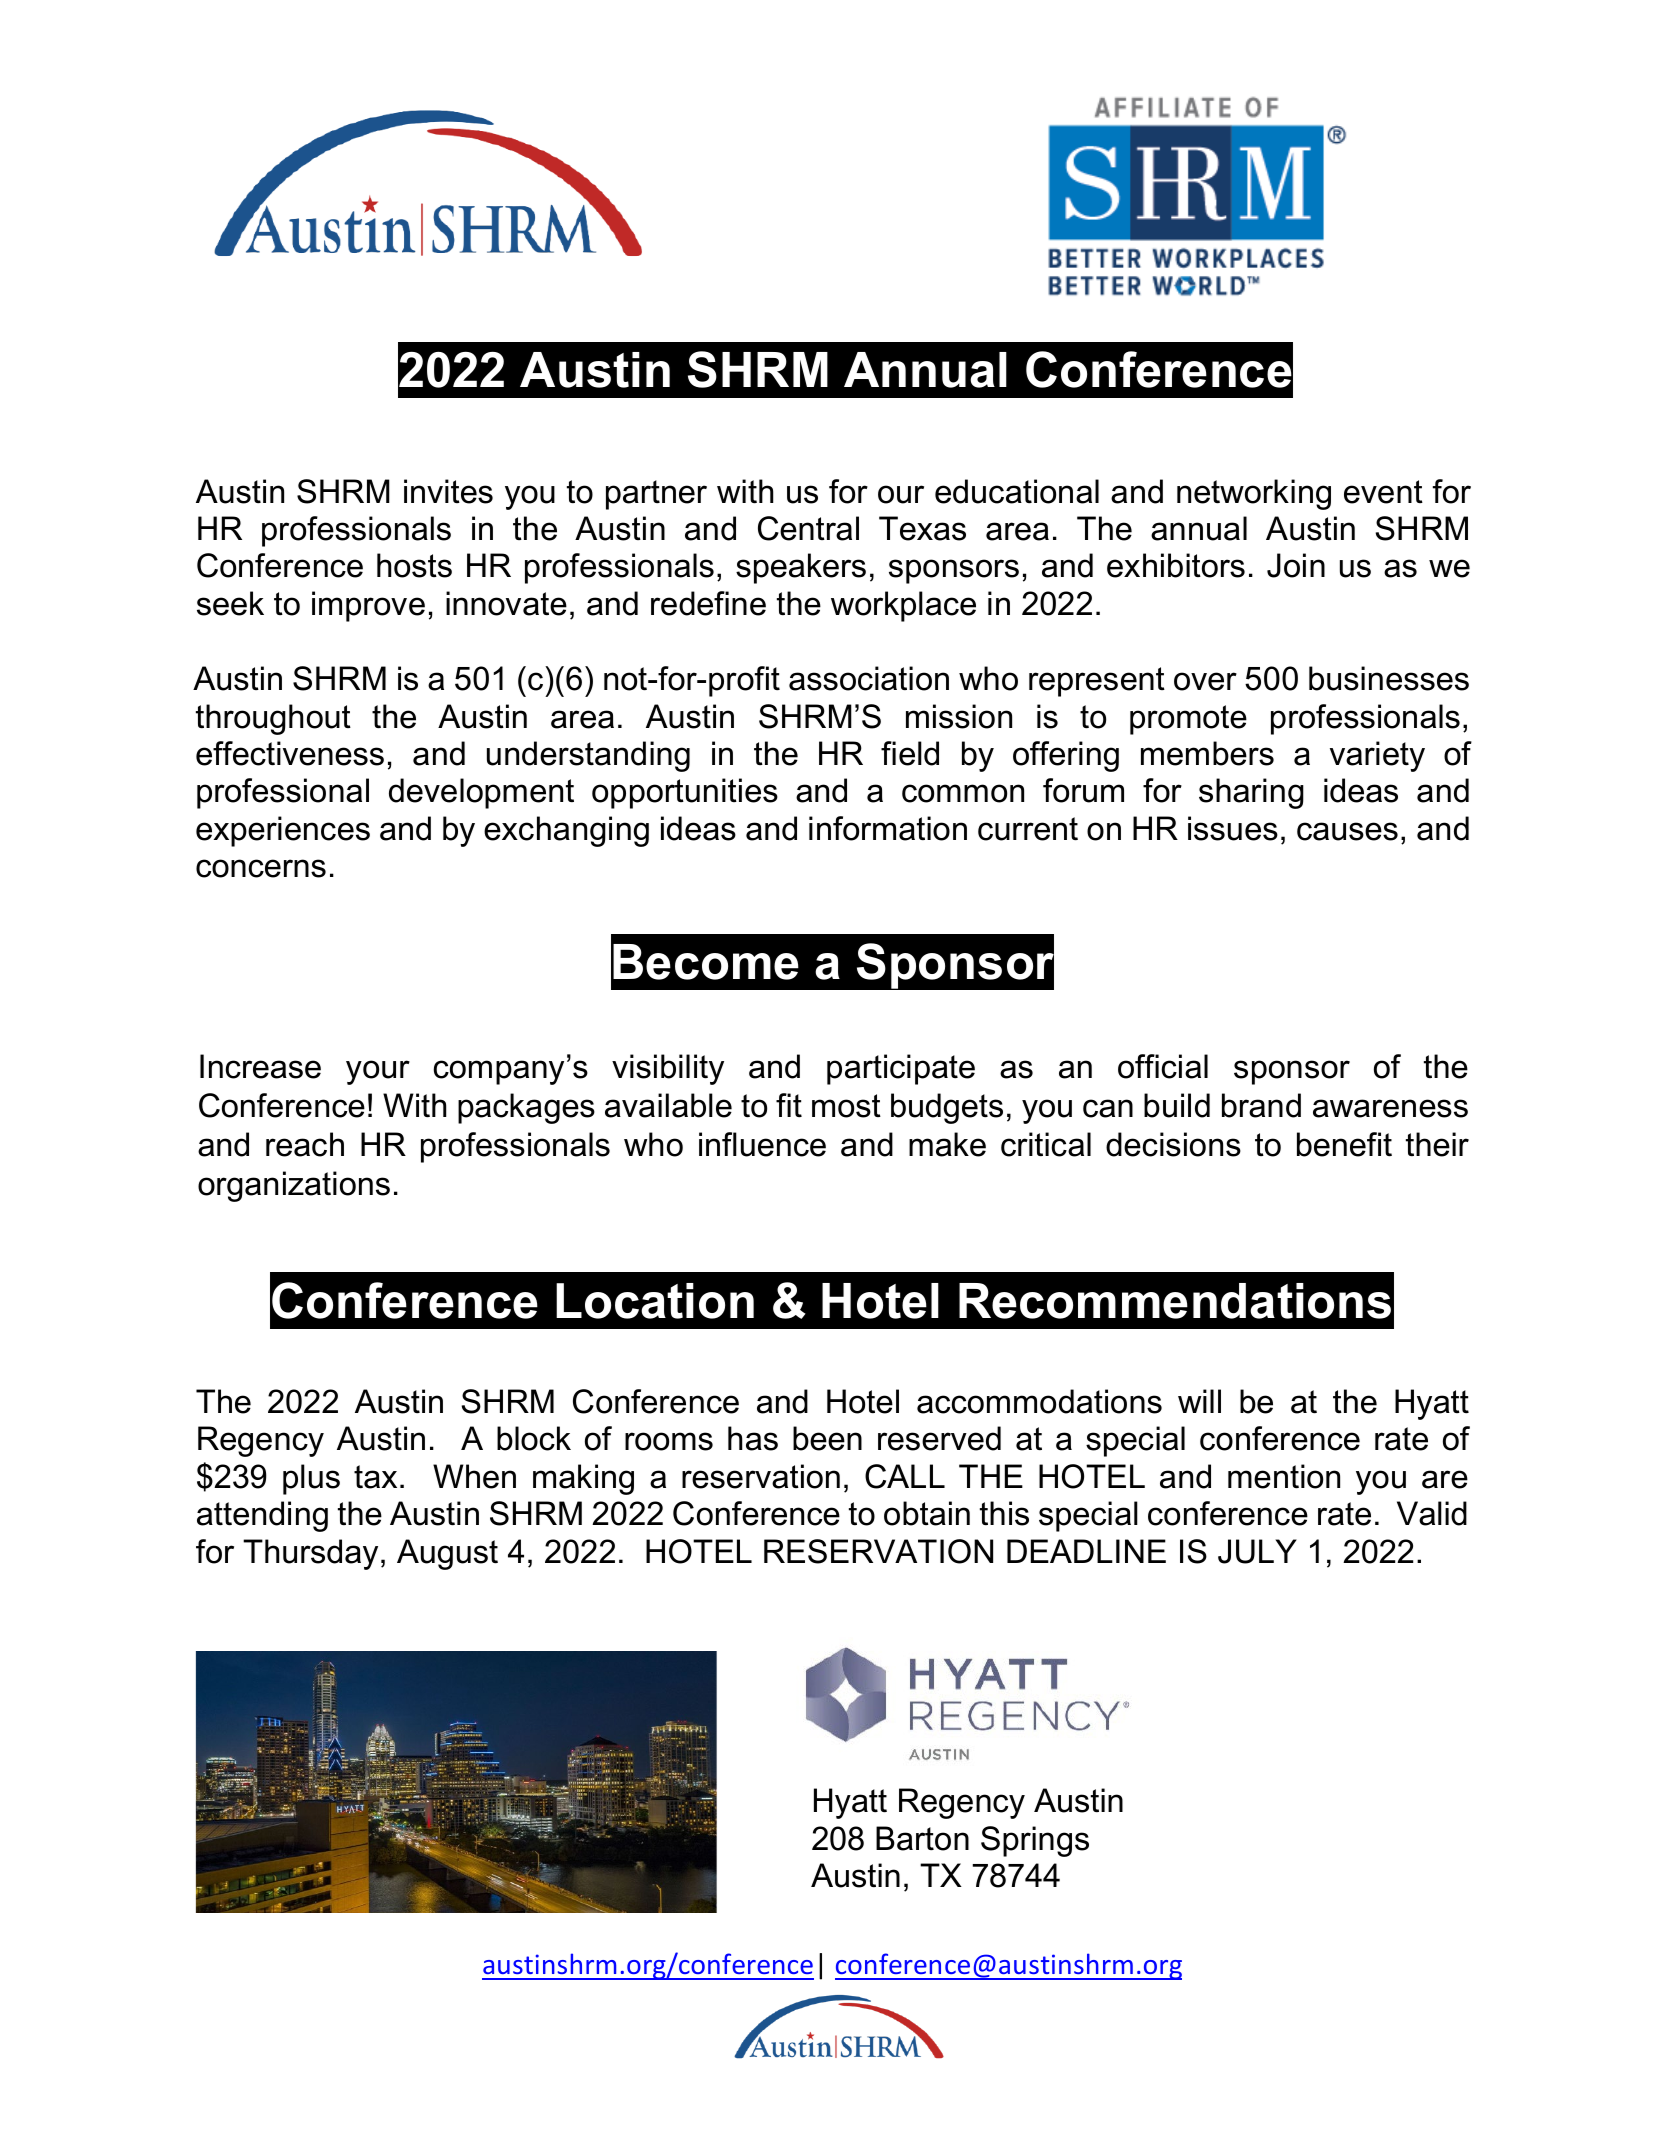  What do you see at coordinates (808, 528) in the screenshot?
I see `Central` at bounding box center [808, 528].
